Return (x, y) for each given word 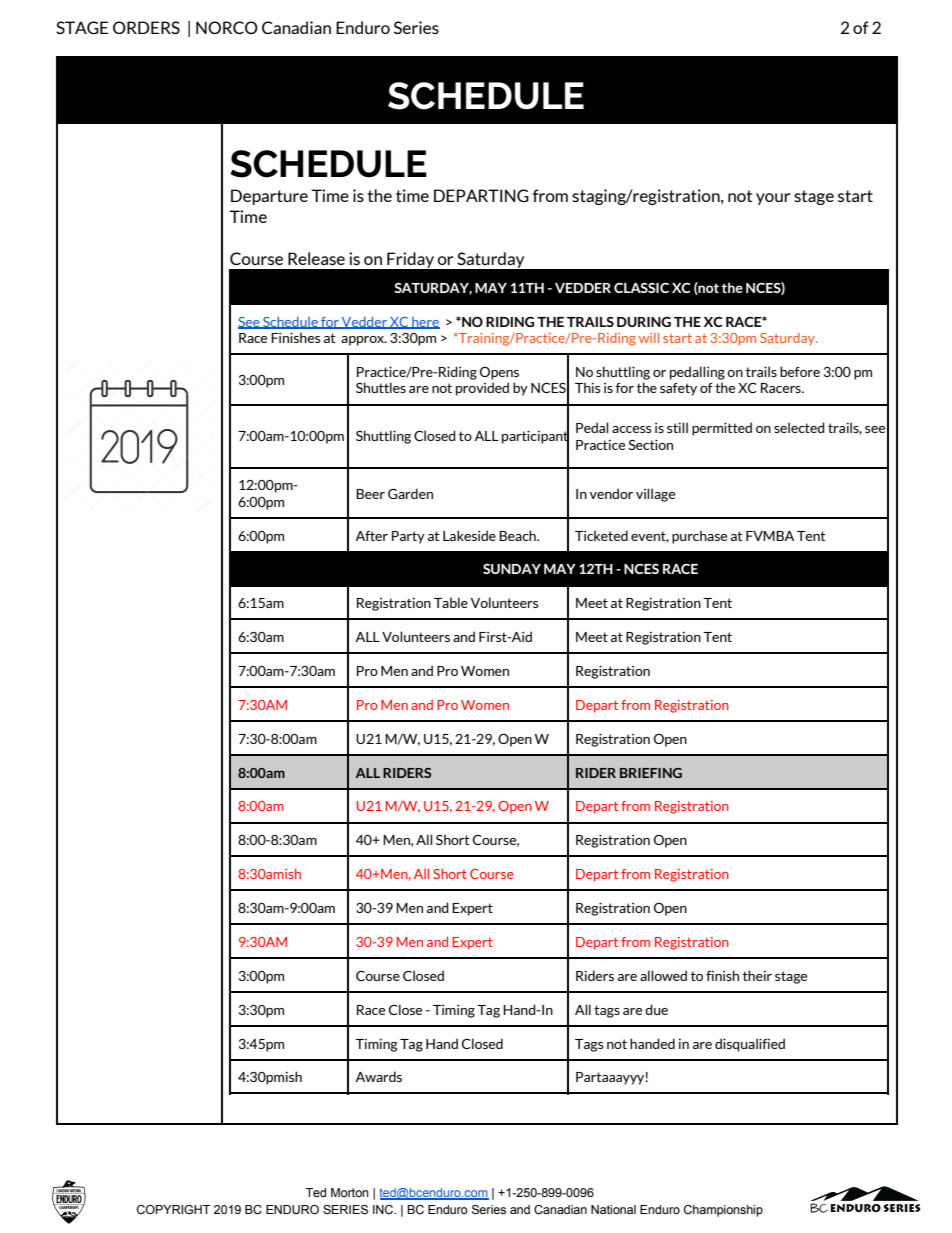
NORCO (227, 27)
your (773, 199)
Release (316, 258)
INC (384, 1209)
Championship (723, 1211)
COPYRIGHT (173, 1209)
